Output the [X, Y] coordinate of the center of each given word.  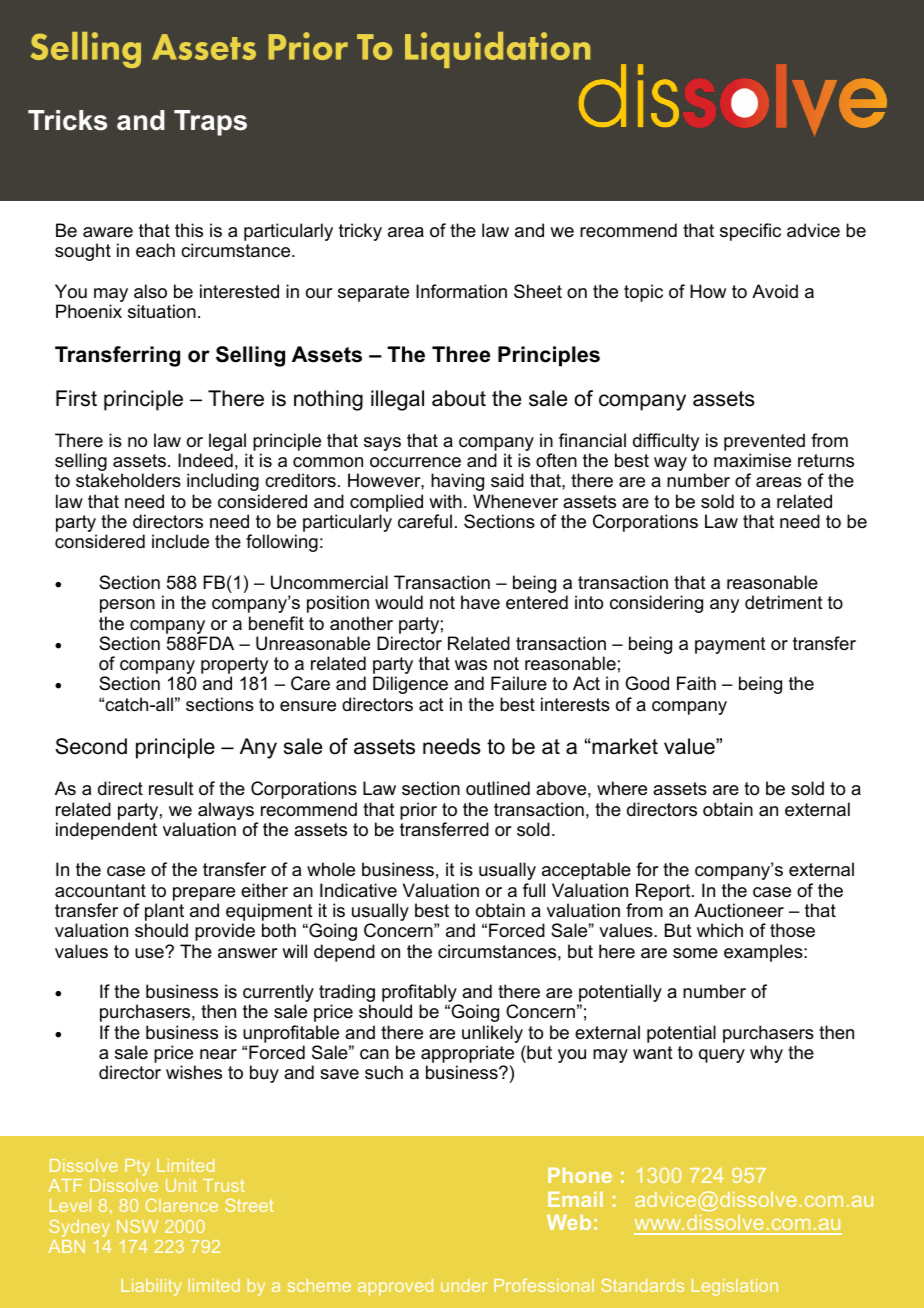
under [464, 1285]
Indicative [358, 890]
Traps [210, 123]
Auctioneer [739, 910]
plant [166, 913]
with [445, 501]
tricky [360, 232]
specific [750, 232]
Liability [151, 1287]
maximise [752, 460]
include [180, 541]
